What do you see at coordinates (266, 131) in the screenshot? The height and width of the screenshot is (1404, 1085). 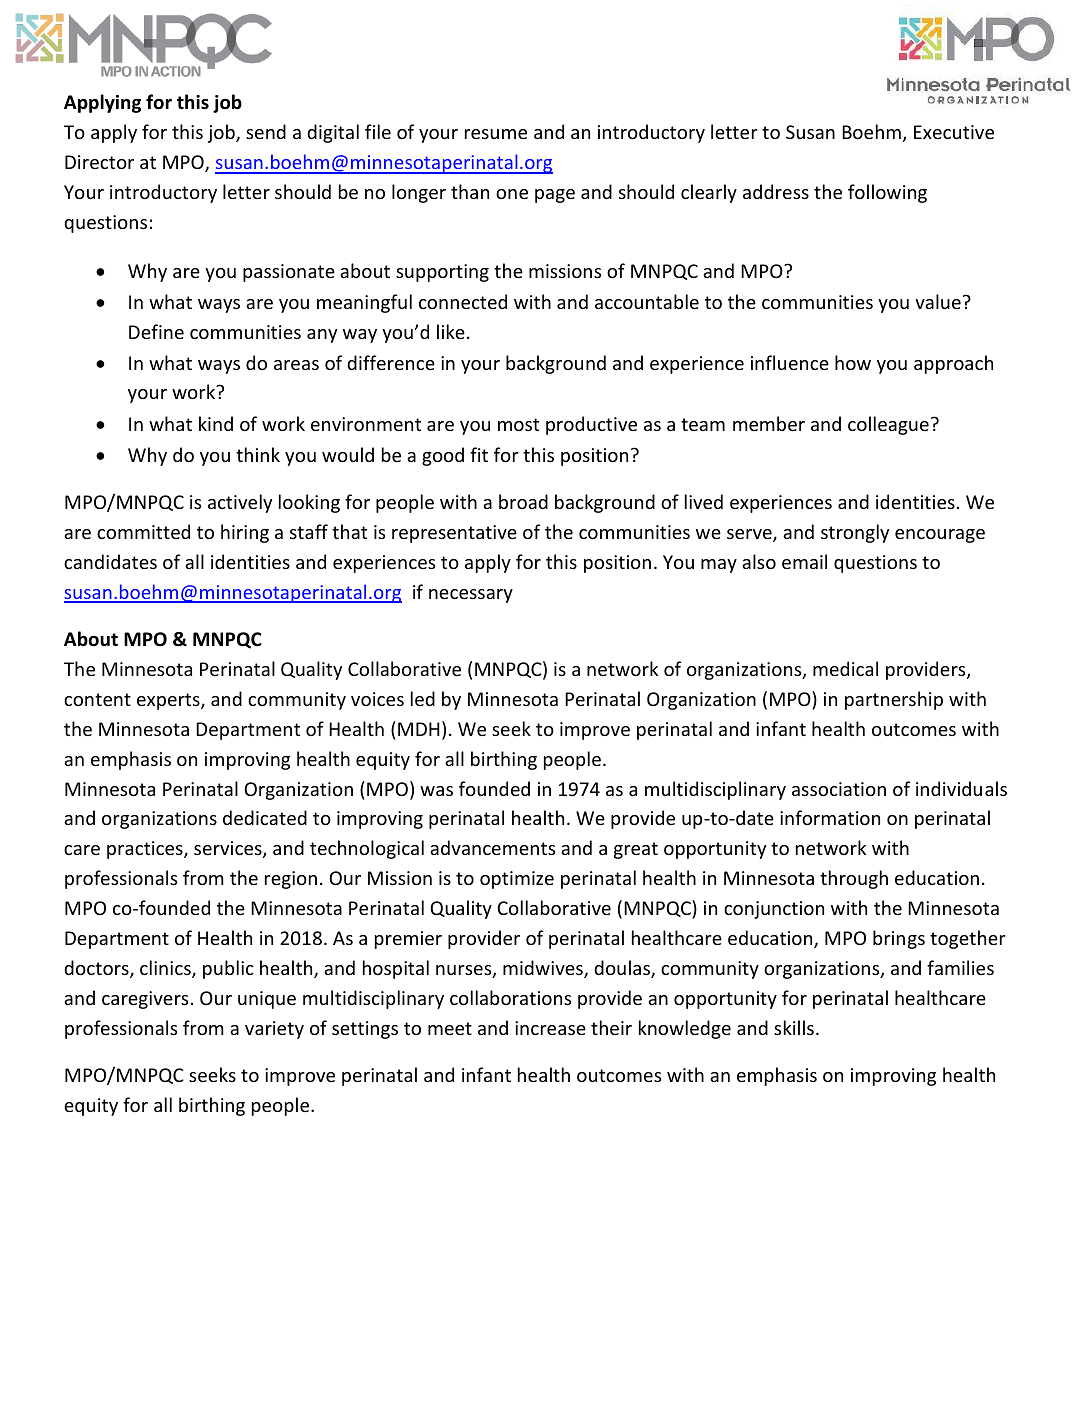 I see `send` at bounding box center [266, 131].
